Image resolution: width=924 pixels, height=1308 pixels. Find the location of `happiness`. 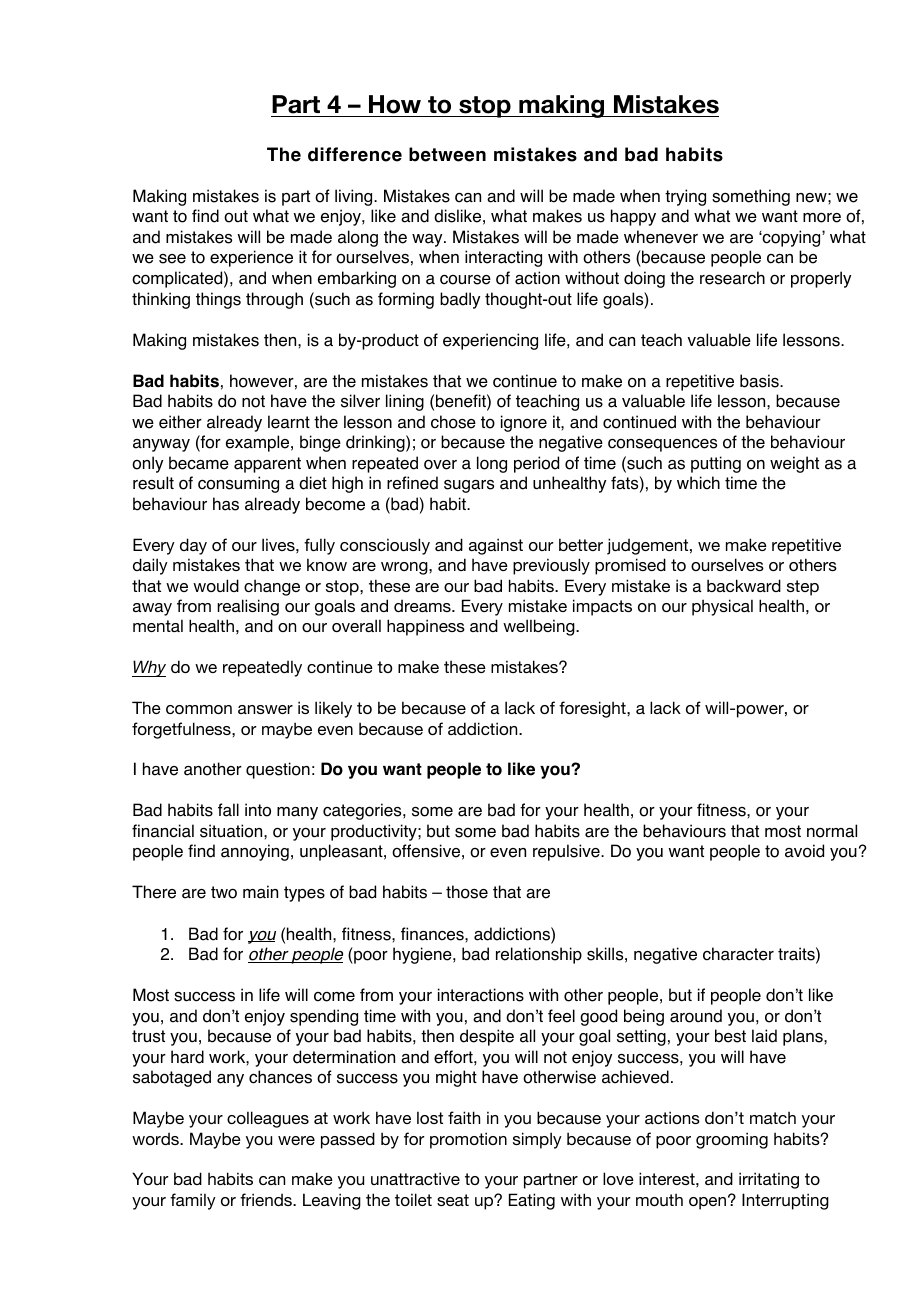

happiness is located at coordinates (426, 627).
